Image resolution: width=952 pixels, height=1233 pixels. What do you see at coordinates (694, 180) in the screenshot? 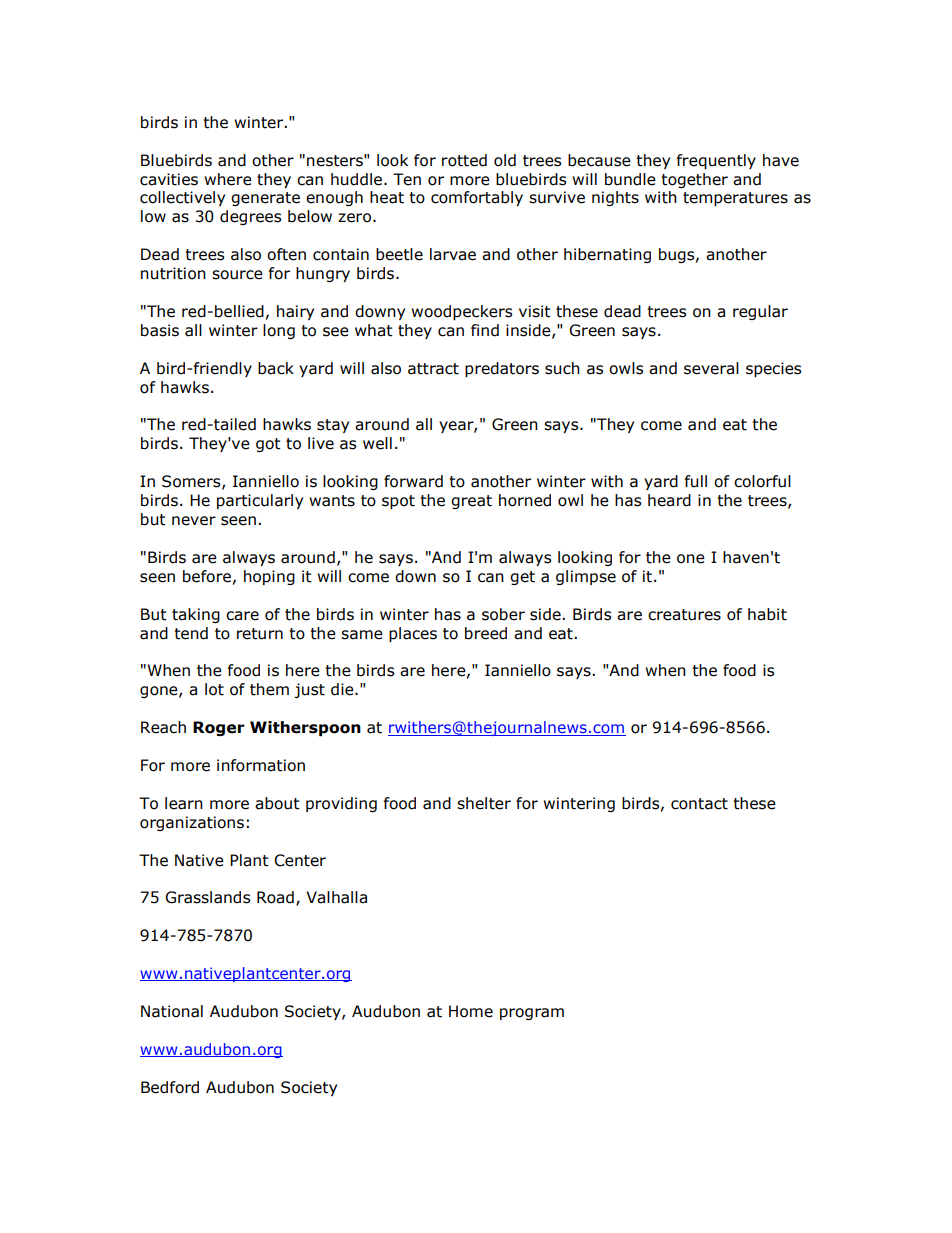
I see `together` at bounding box center [694, 180].
